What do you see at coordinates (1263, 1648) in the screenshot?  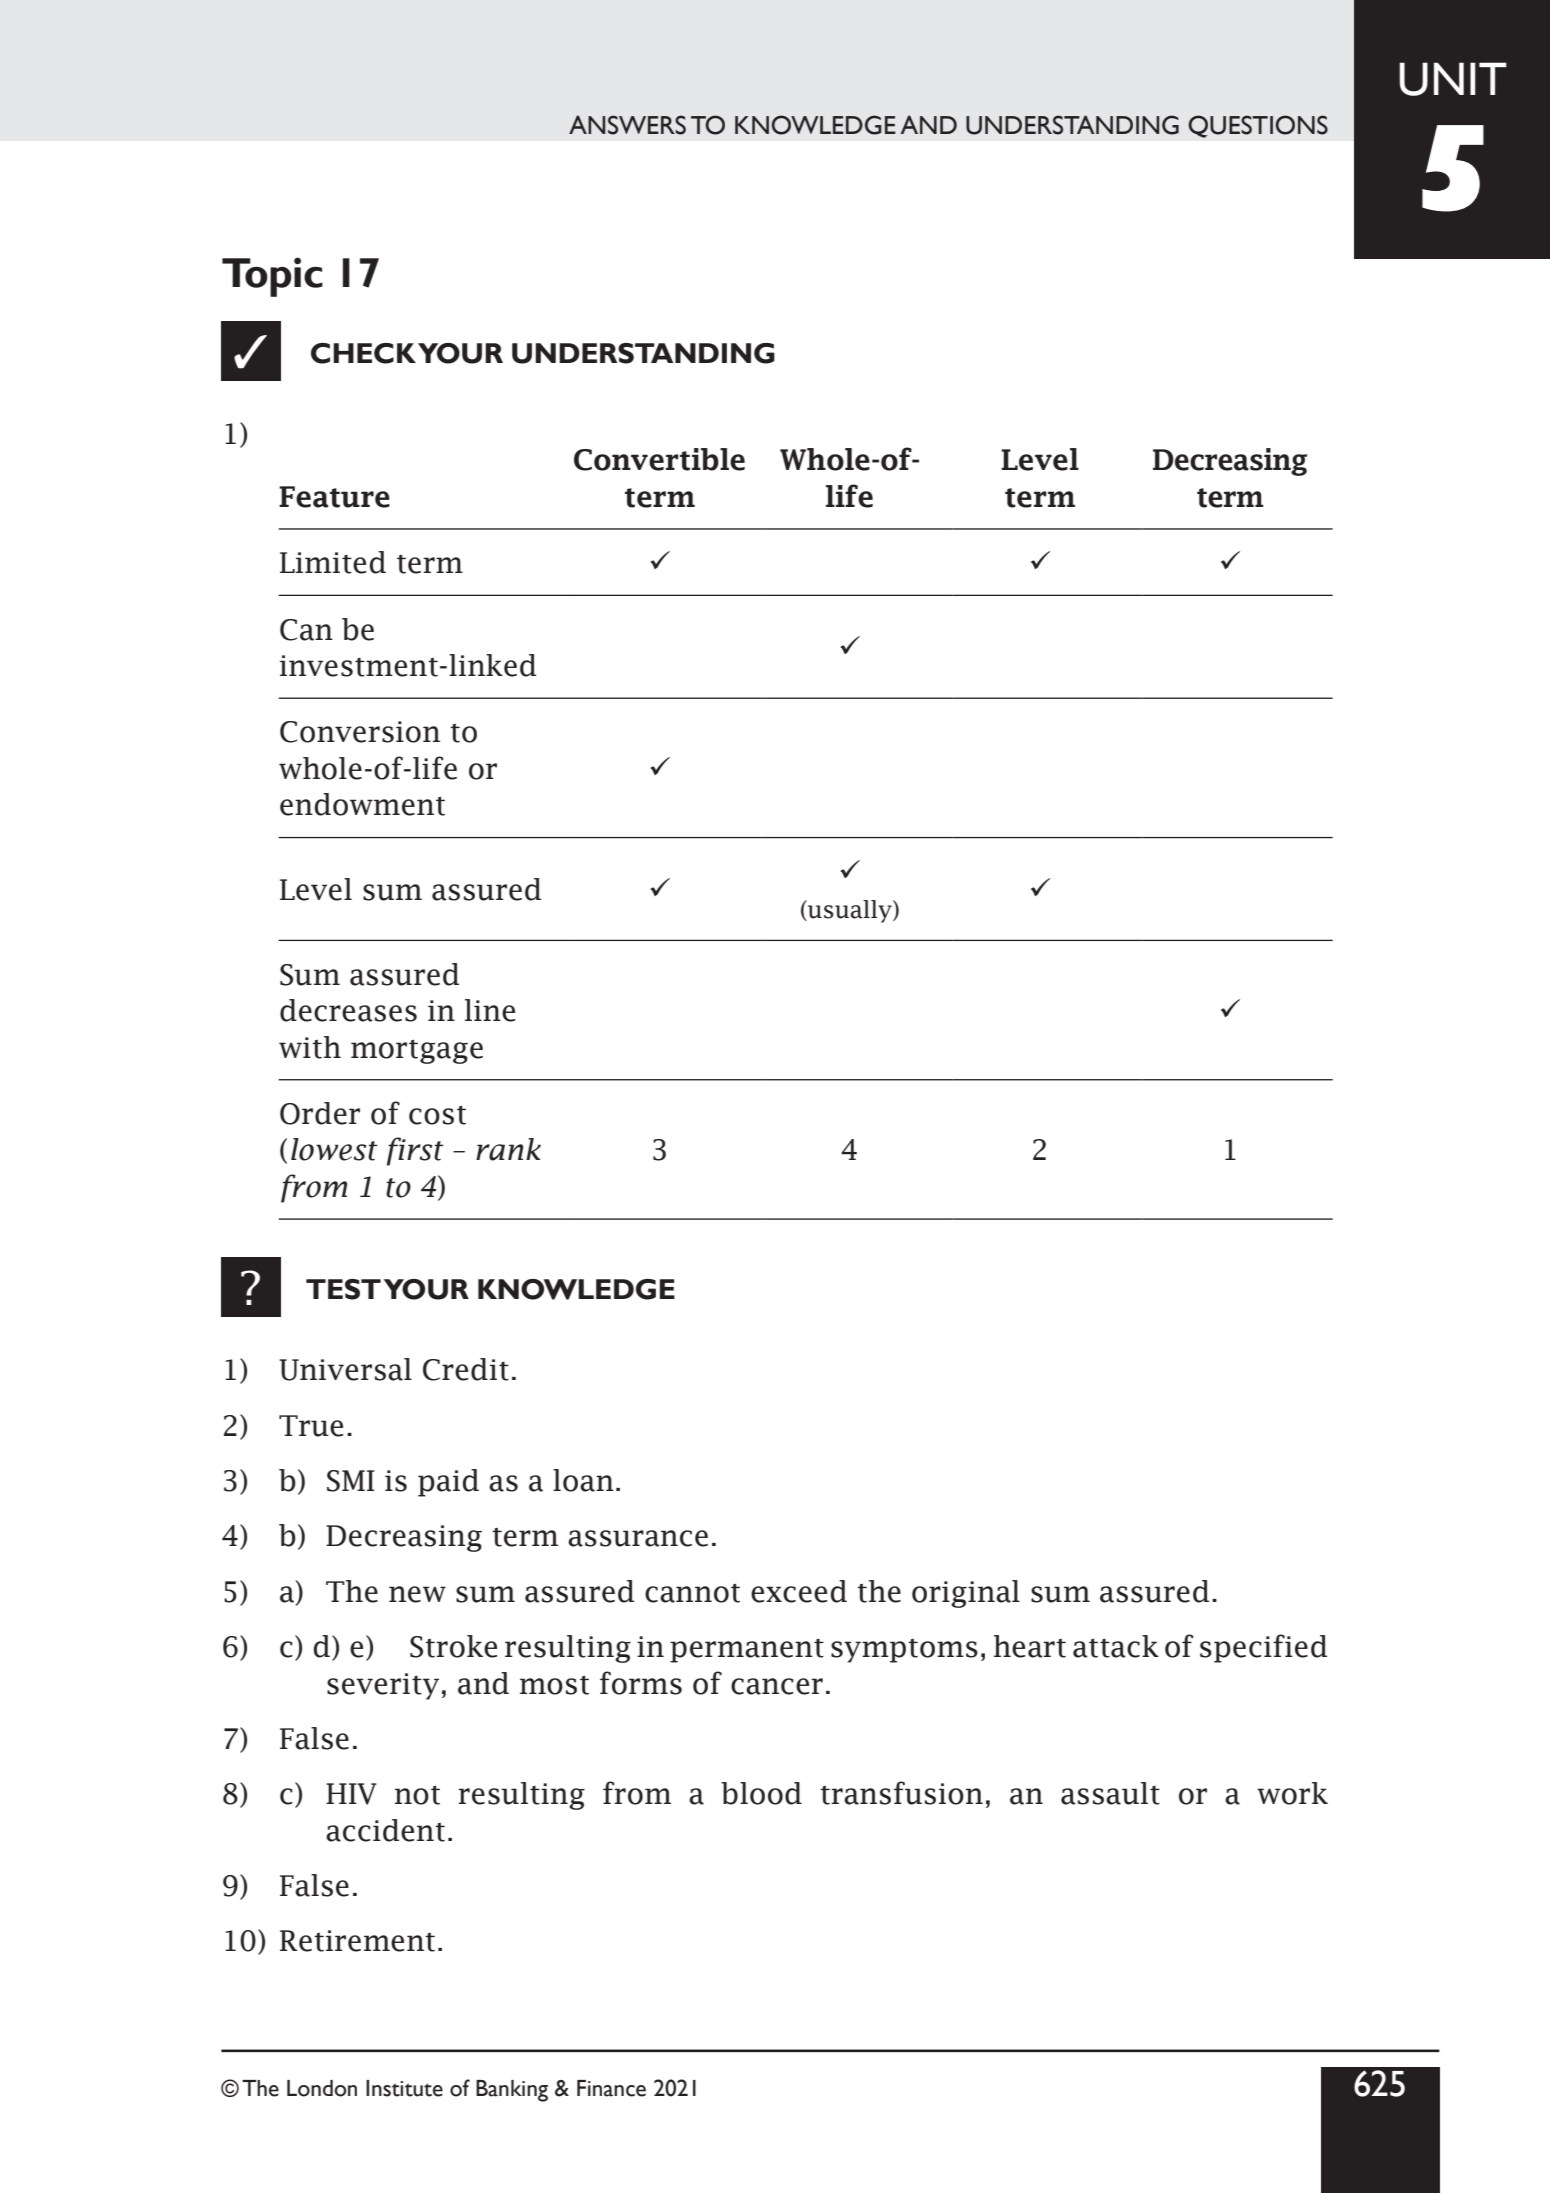 I see `specified` at bounding box center [1263, 1648].
